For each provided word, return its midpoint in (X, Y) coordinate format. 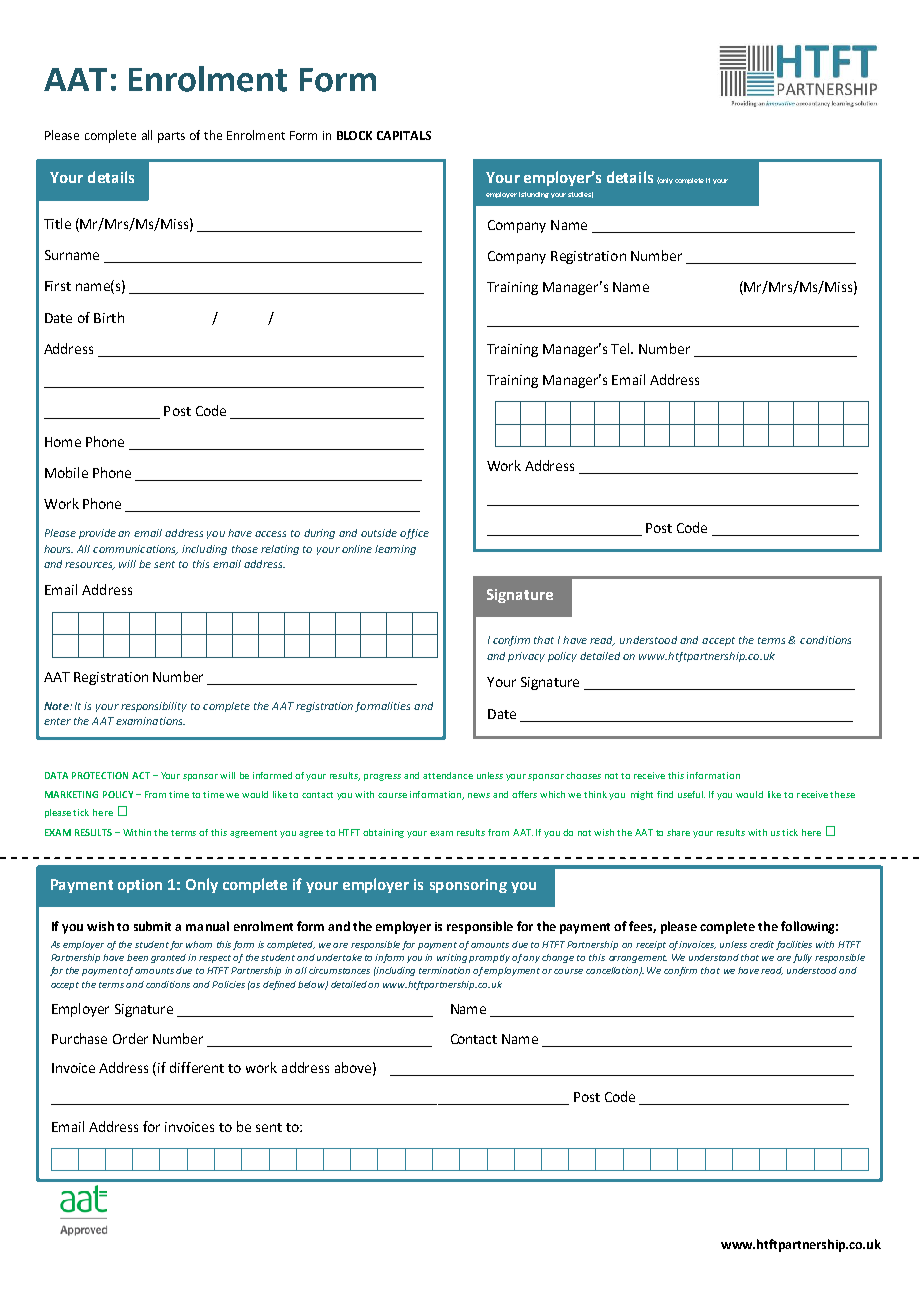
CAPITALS (404, 135)
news (479, 795)
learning (395, 550)
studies (580, 195)
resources (90, 566)
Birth (109, 317)
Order (130, 1038)
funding (536, 195)
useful (691, 794)
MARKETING (71, 794)
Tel (621, 348)
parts (171, 137)
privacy (526, 657)
